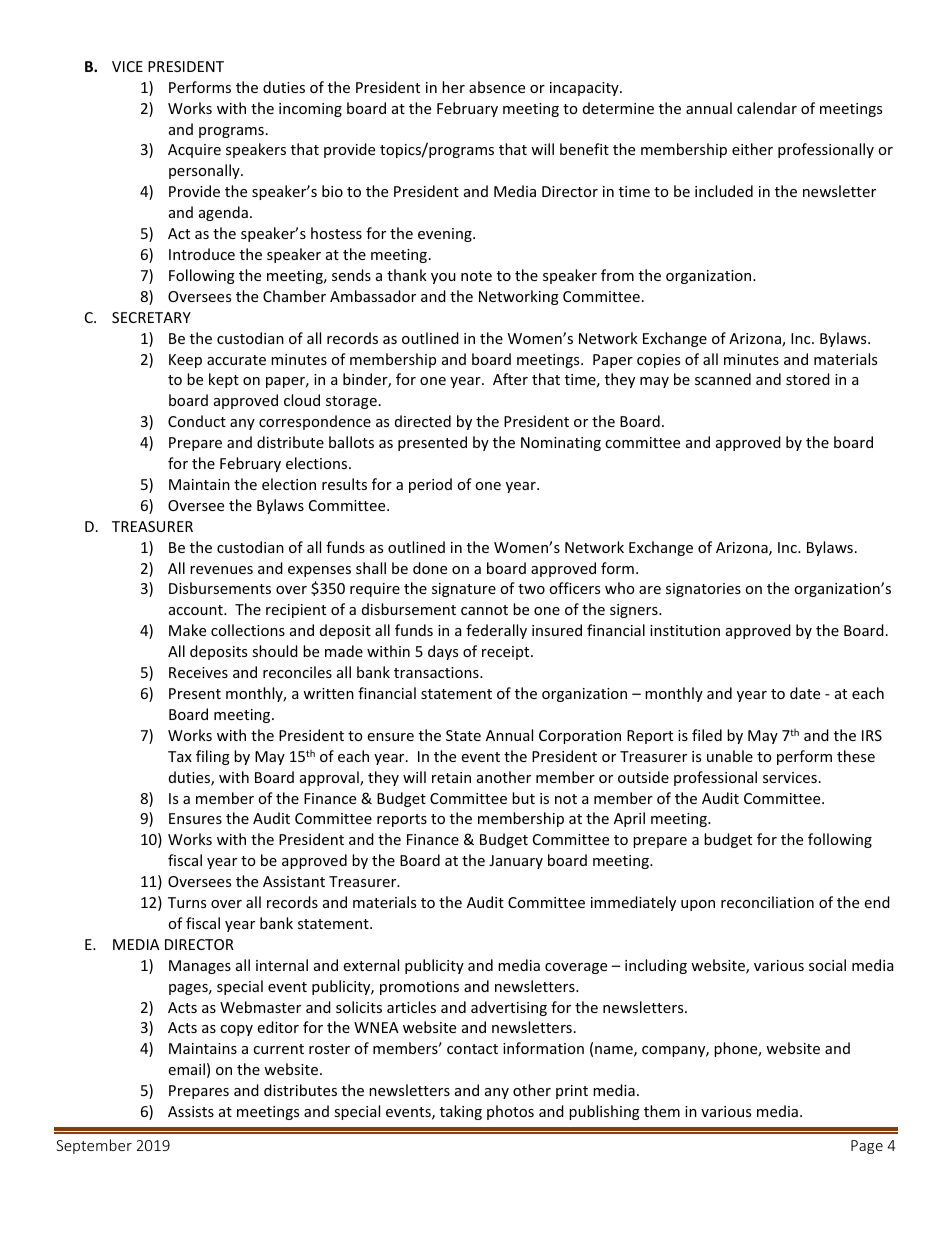  Describe the element at coordinates (191, 1111) in the screenshot. I see `Assists` at that location.
